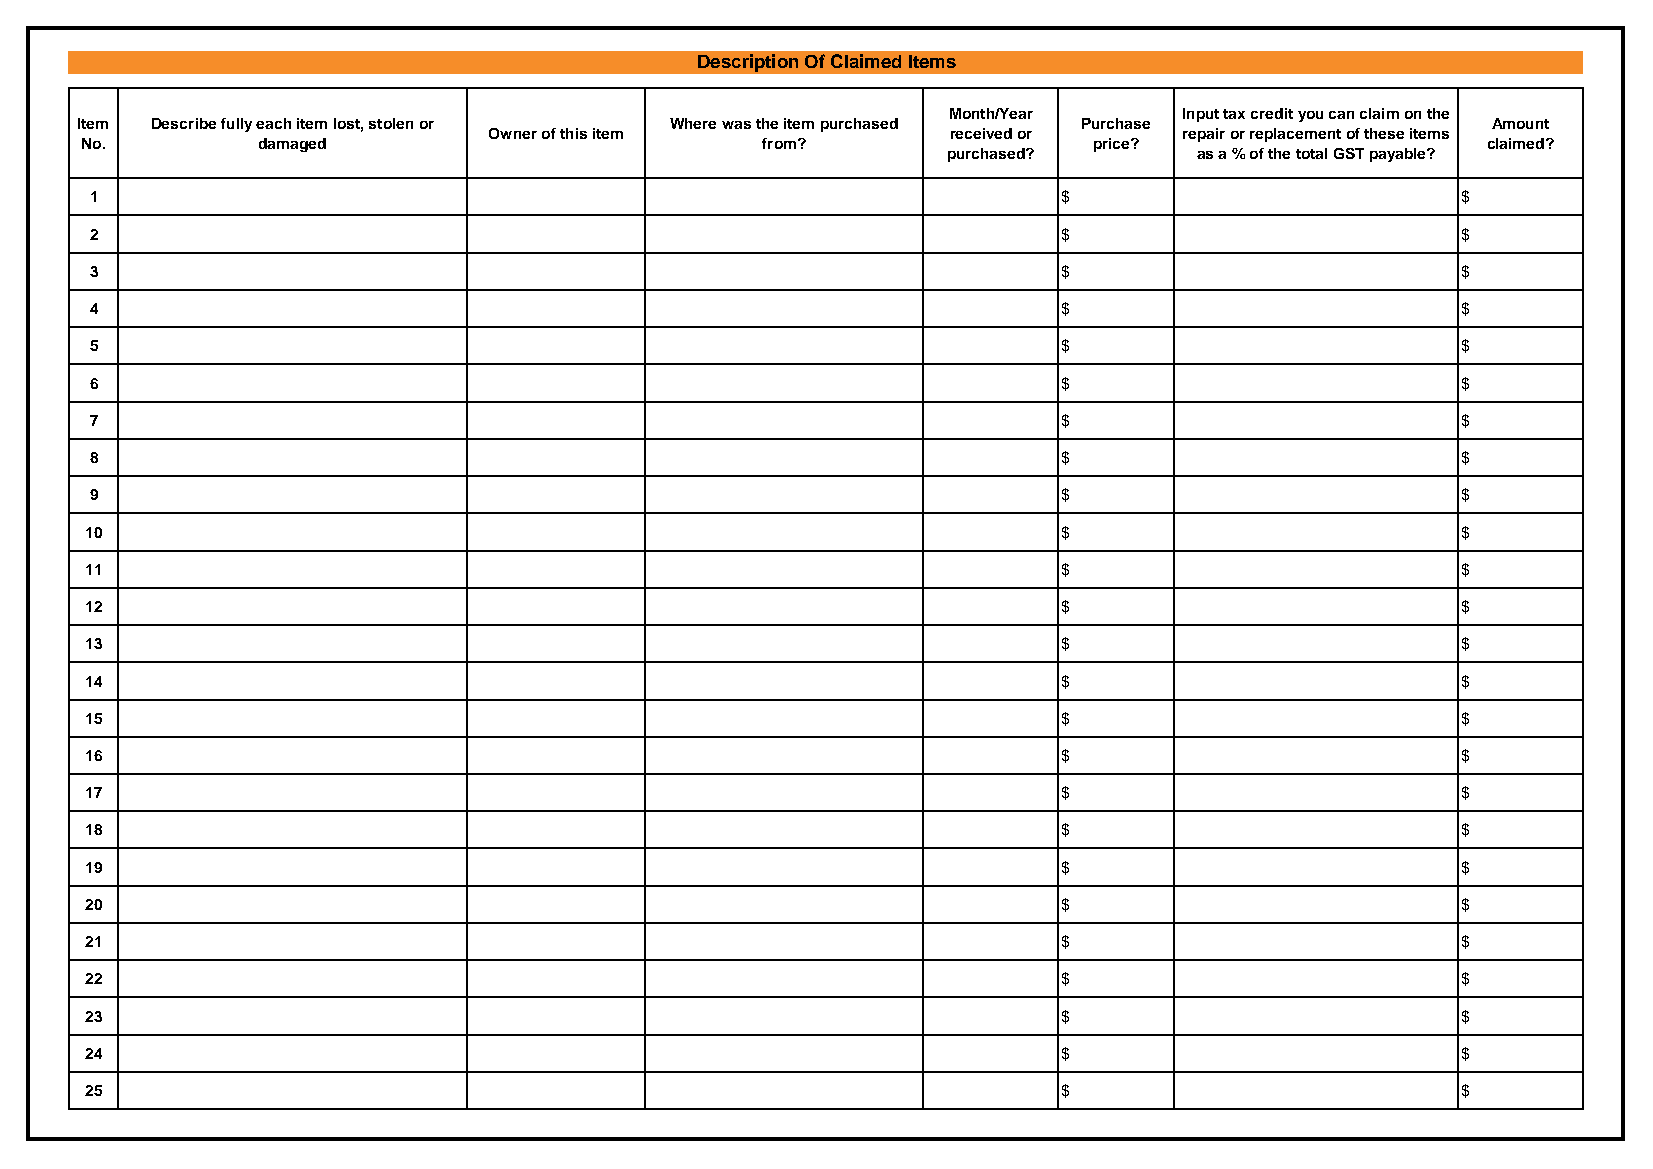 This screenshot has height=1169, width=1653. I want to click on was, so click(736, 125).
